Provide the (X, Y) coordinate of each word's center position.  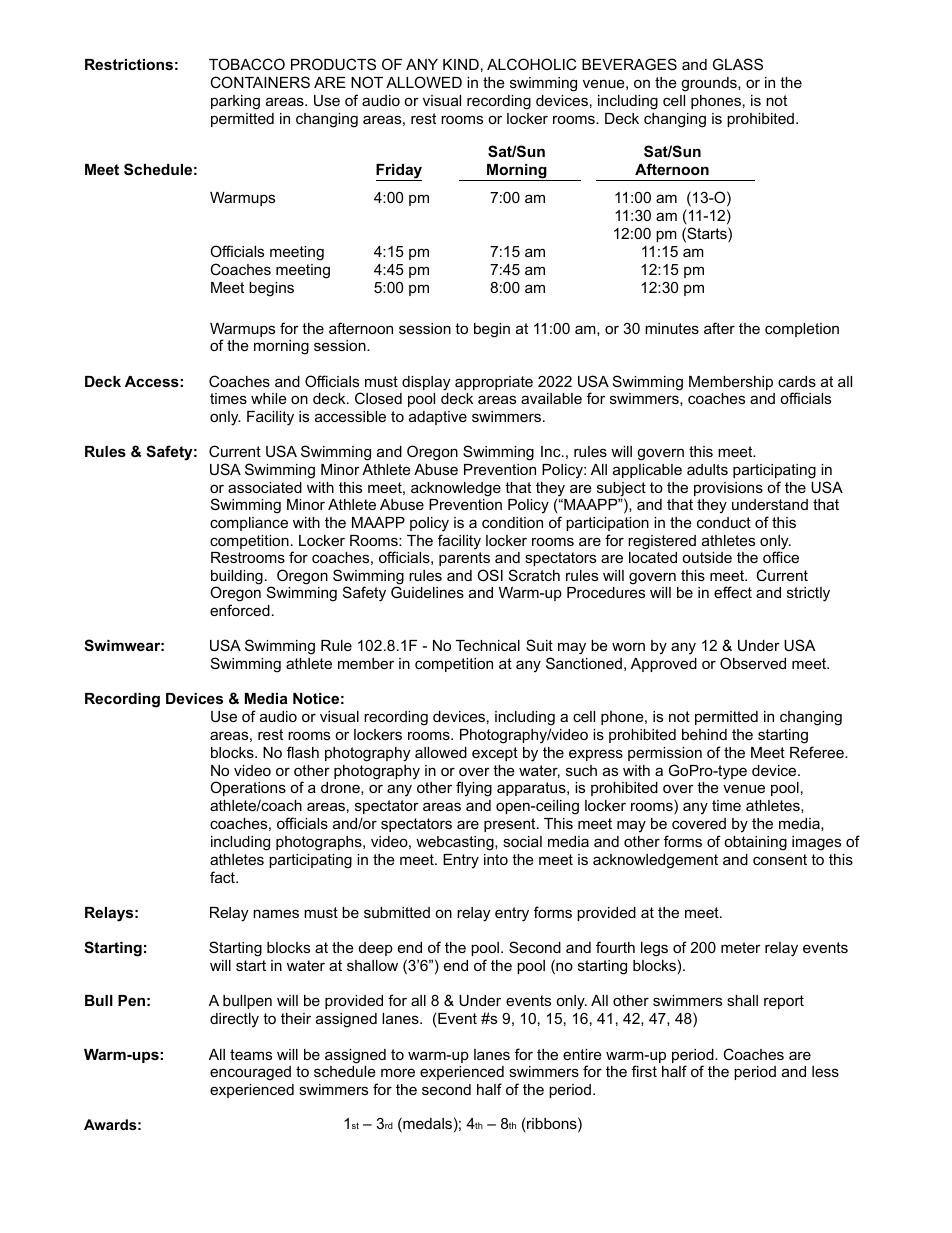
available (551, 398)
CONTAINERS (260, 82)
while (269, 398)
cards (797, 381)
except (495, 754)
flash (303, 752)
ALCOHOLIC (531, 64)
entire (582, 1054)
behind (704, 734)
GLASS (738, 64)
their (296, 1018)
